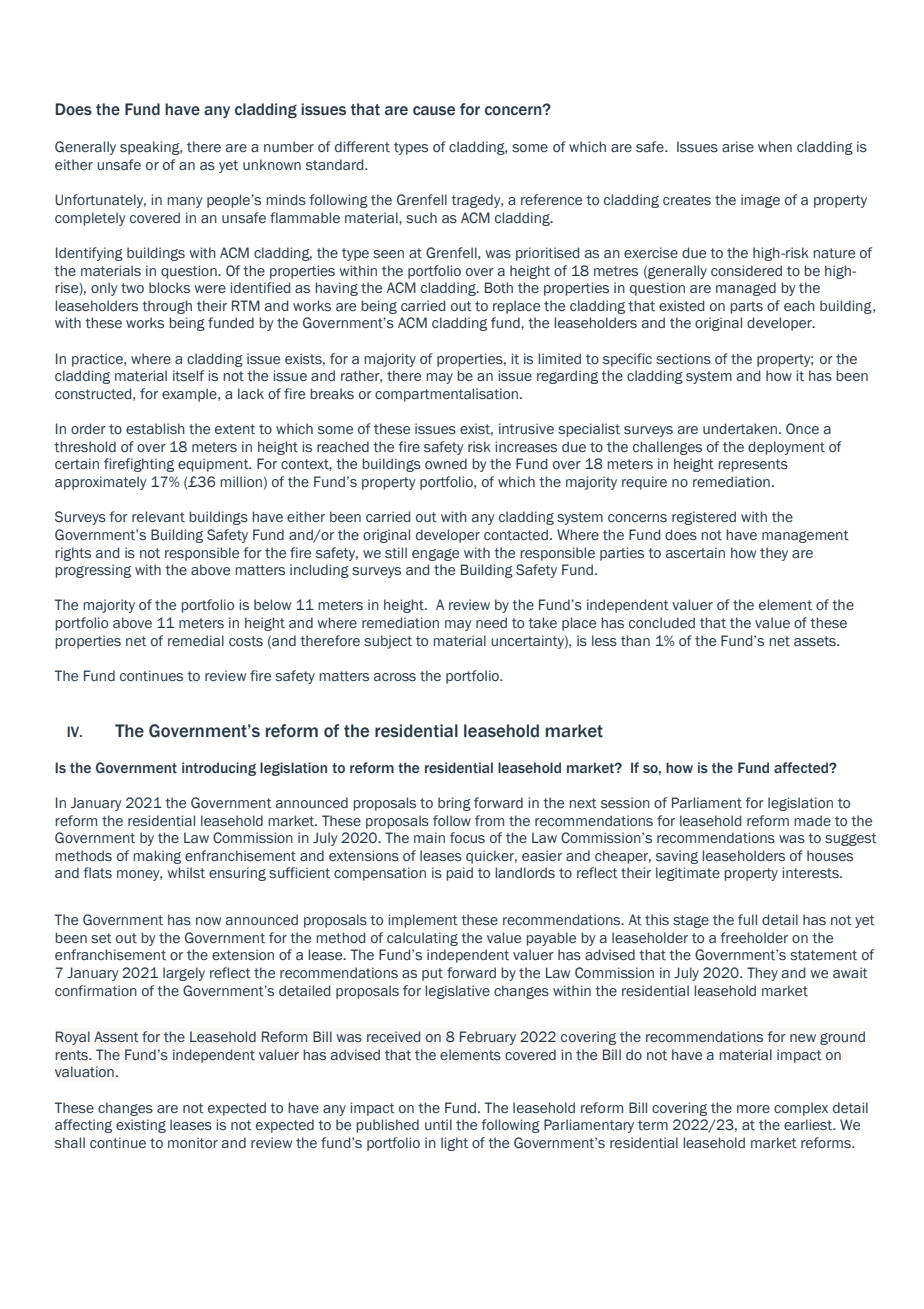 The image size is (924, 1309). What do you see at coordinates (158, 517) in the screenshot?
I see `relevant` at bounding box center [158, 517].
